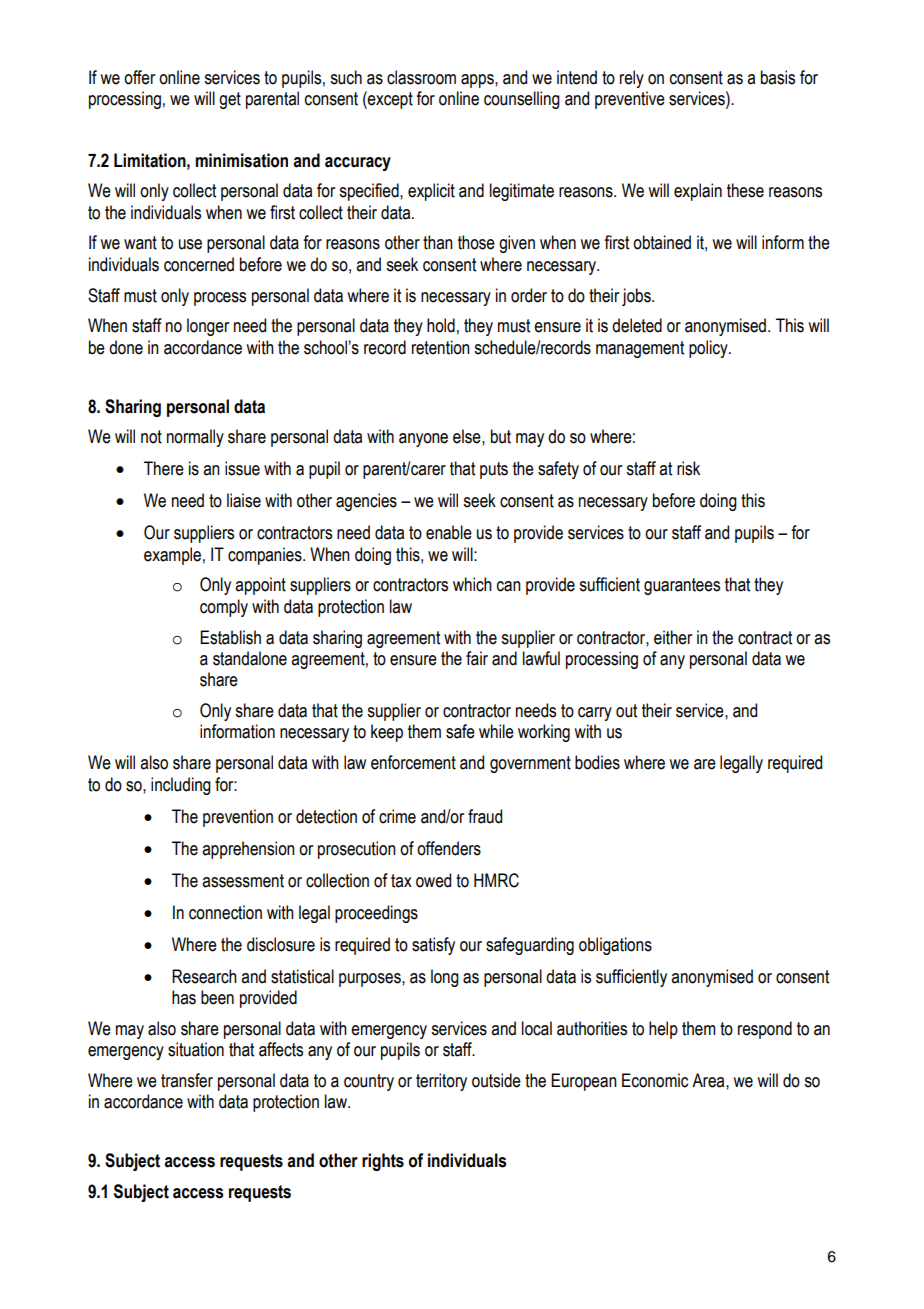 The width and height of the page is (924, 1309). What do you see at coordinates (630, 100) in the page?
I see `preventive` at bounding box center [630, 100].
